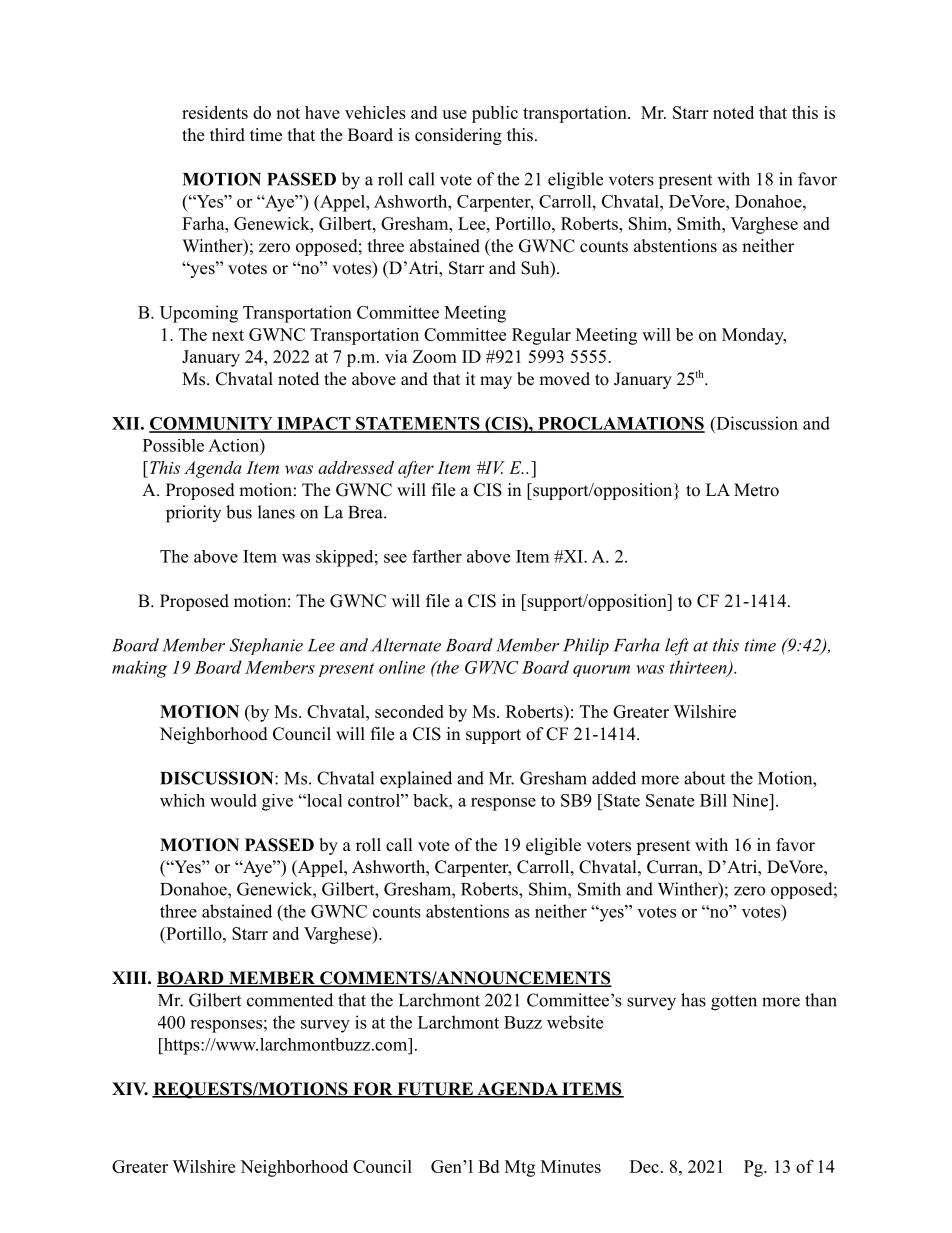 The height and width of the screenshot is (1233, 952). What do you see at coordinates (416, 469) in the screenshot?
I see `after` at bounding box center [416, 469].
